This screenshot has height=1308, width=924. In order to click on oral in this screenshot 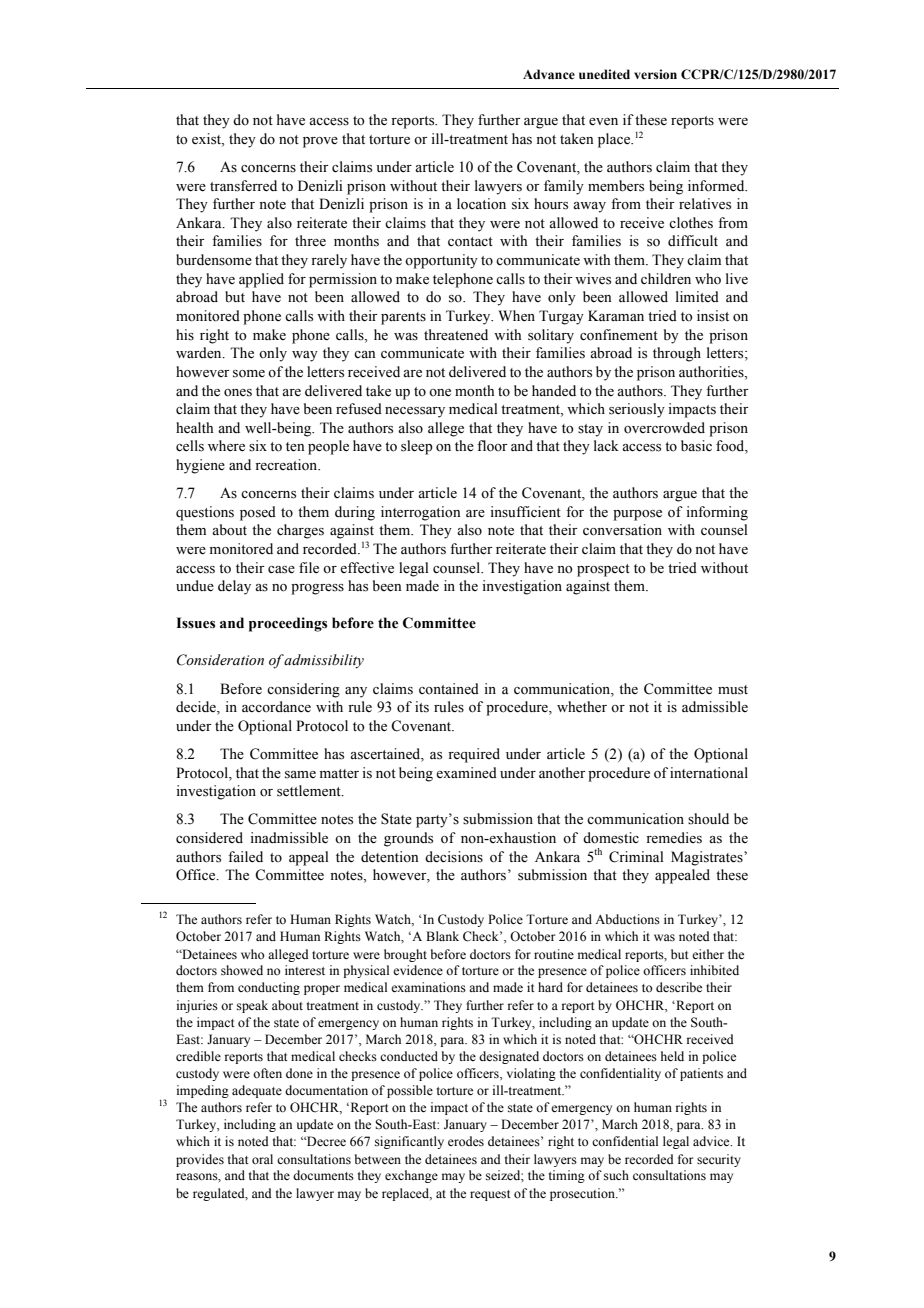, I will do `click(262, 1159)`.
